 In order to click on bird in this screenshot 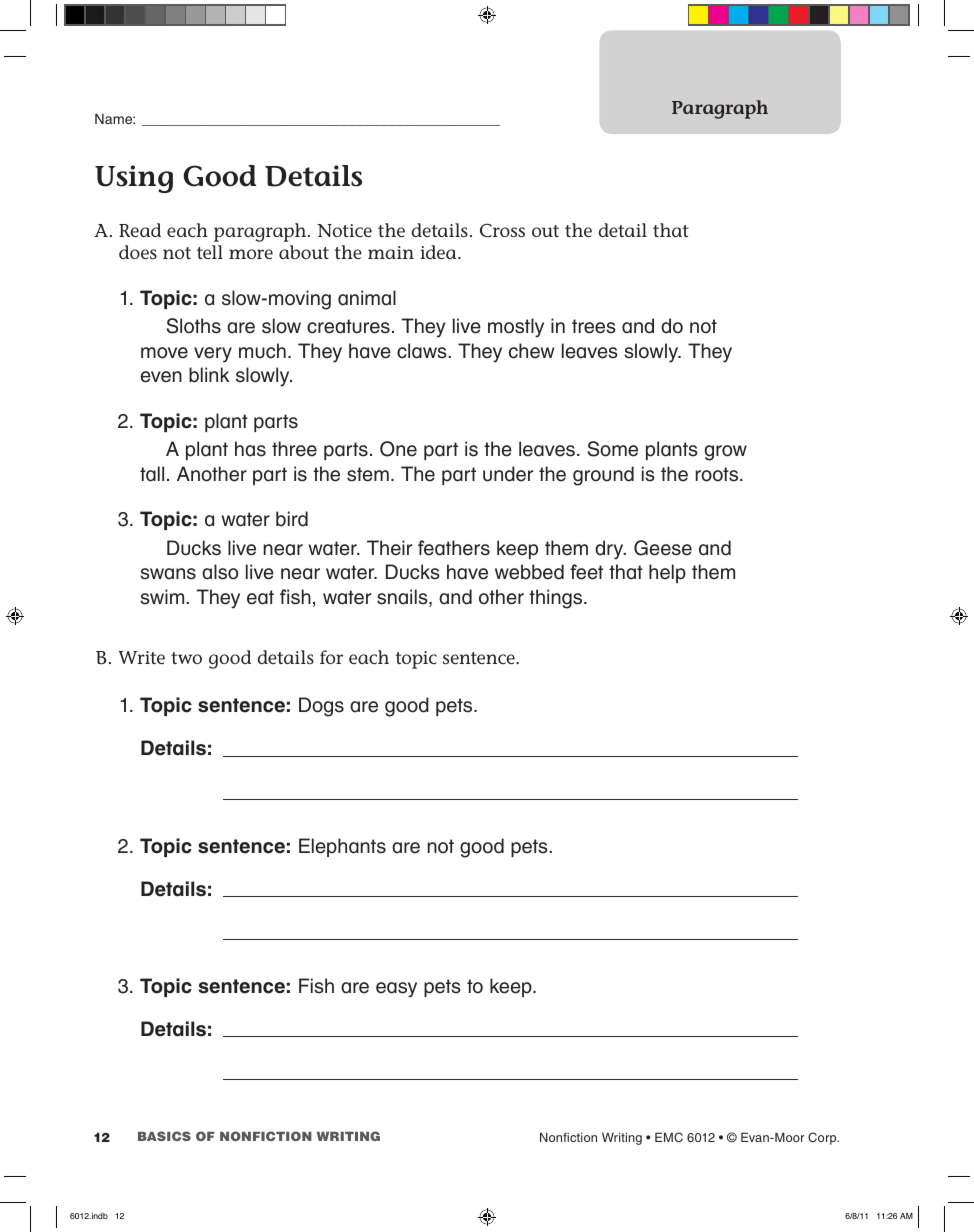, I will do `click(292, 519)`.
